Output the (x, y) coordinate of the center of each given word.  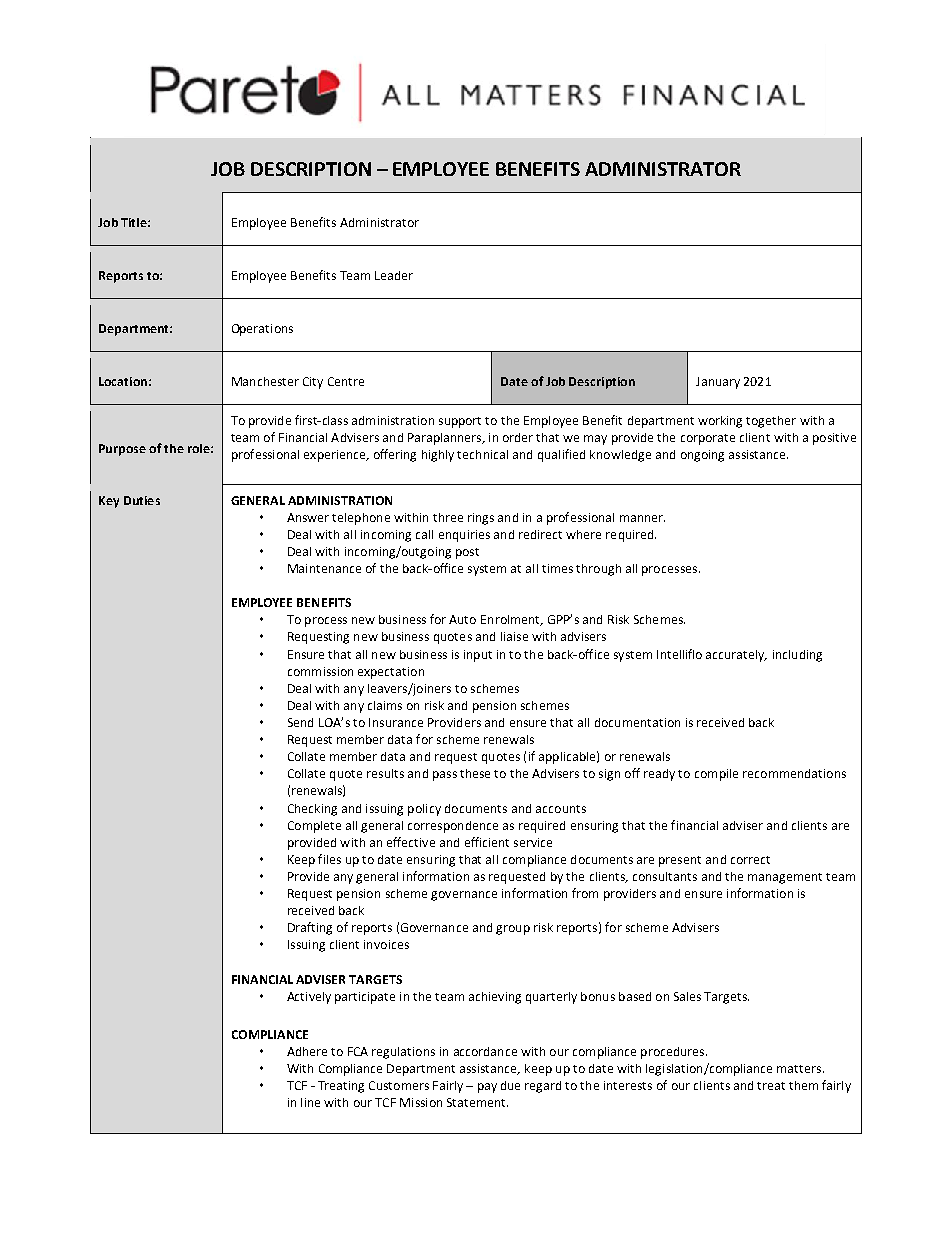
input (478, 656)
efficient (487, 842)
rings (481, 519)
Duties (142, 500)
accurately (736, 656)
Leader (394, 275)
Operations (262, 330)
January (718, 383)
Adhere (307, 1051)
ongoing (702, 456)
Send (300, 722)
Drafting (310, 928)
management (785, 878)
